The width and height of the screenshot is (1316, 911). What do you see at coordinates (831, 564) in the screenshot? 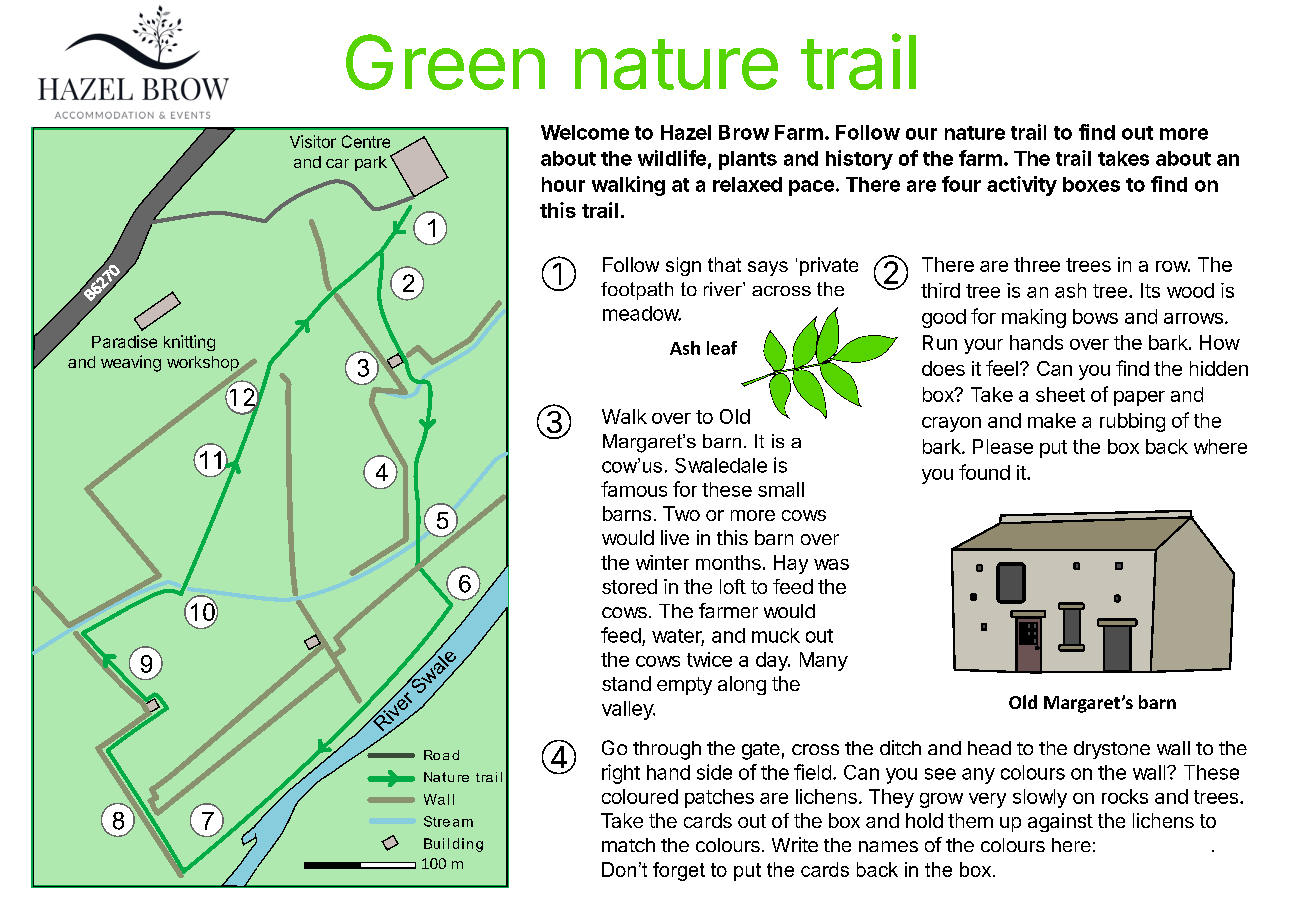
I see `was` at bounding box center [831, 564].
